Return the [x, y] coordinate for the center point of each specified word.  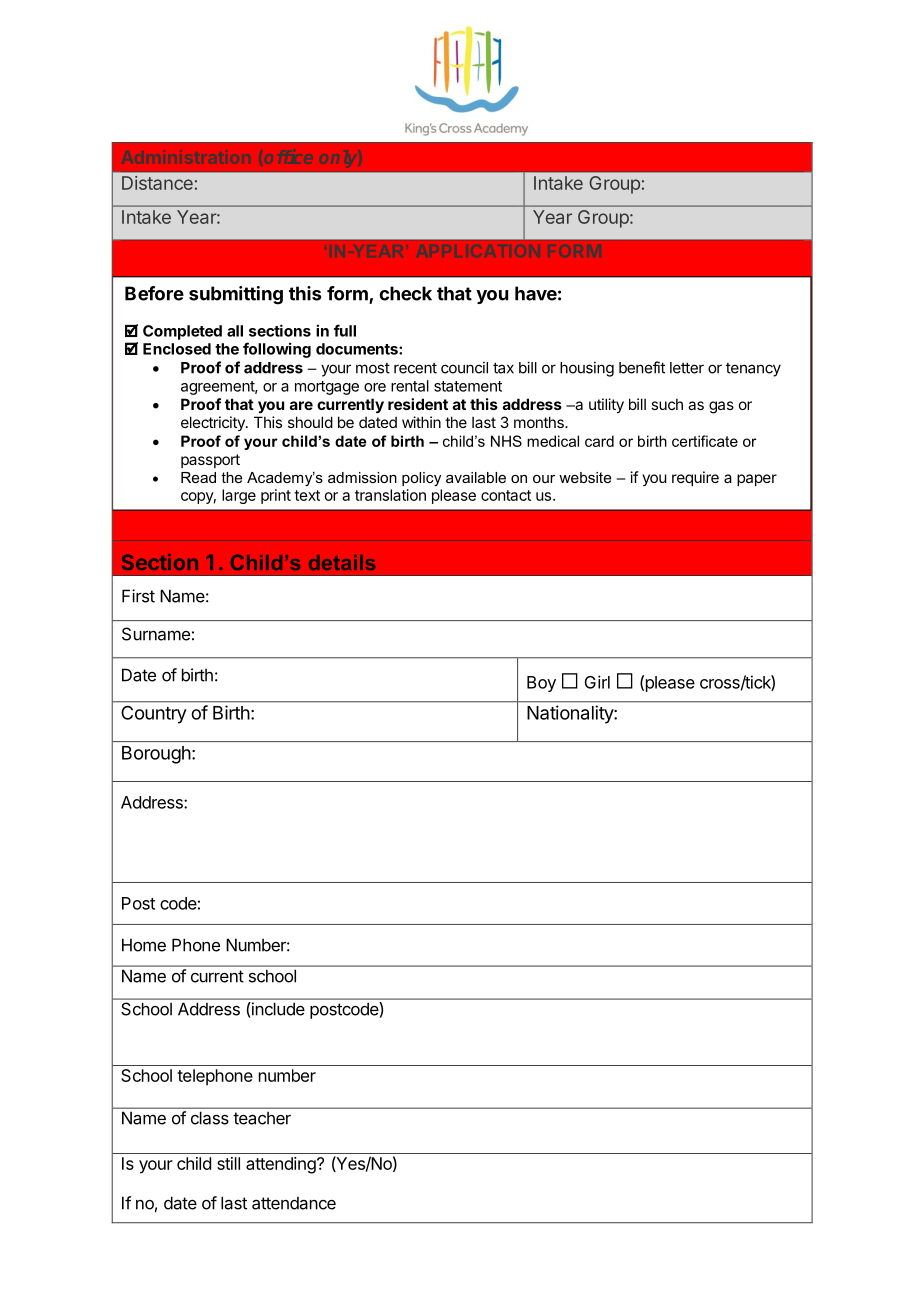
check [405, 293]
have [536, 293]
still [228, 1163]
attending [282, 1165]
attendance [294, 1203]
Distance [157, 183]
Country [153, 715]
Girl [597, 682]
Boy [541, 684]
